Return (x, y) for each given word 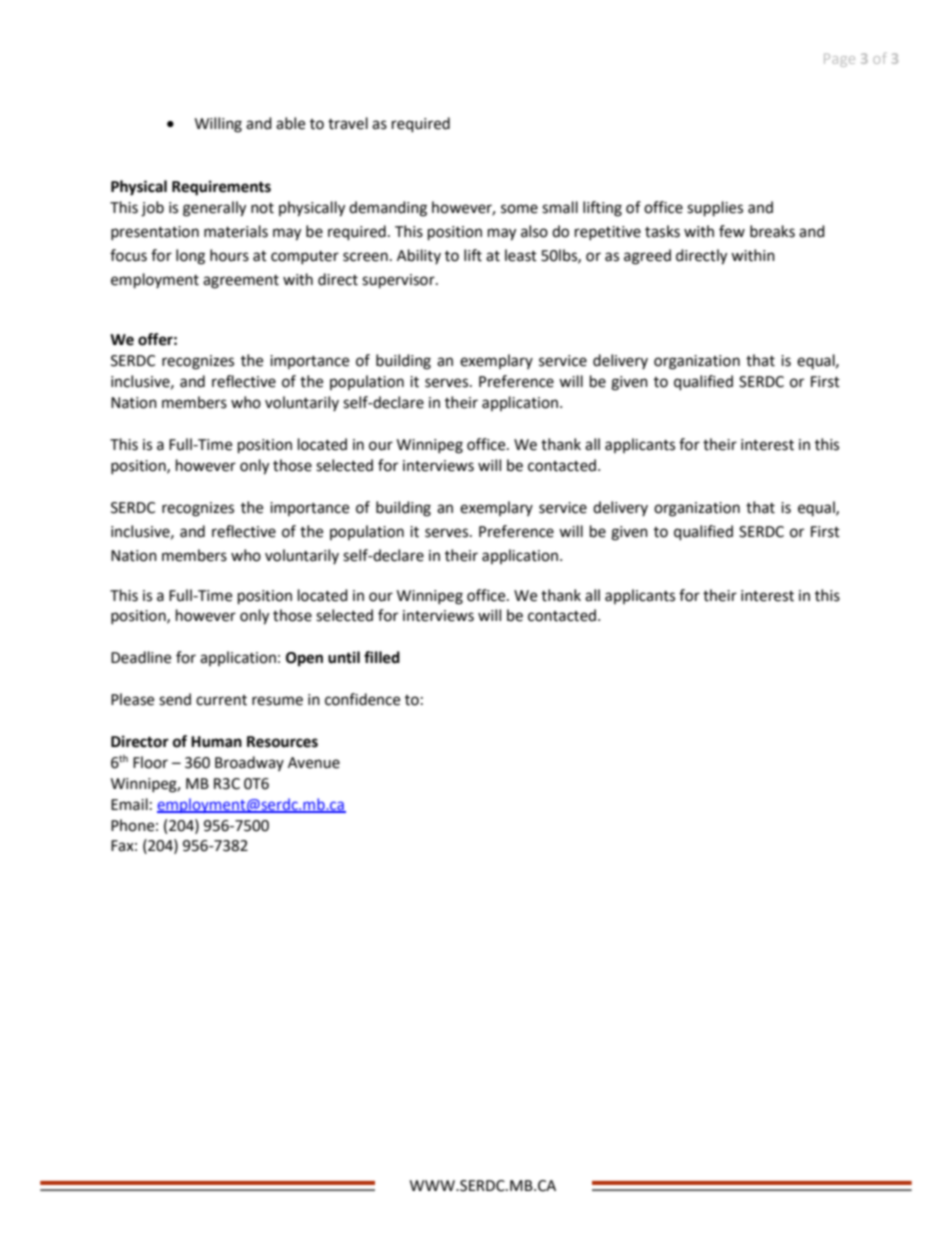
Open (304, 659)
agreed (647, 257)
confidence (362, 699)
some (519, 209)
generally (214, 209)
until (344, 657)
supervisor (399, 281)
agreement (241, 282)
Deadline (141, 657)
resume (277, 701)
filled (382, 657)
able (290, 123)
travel (348, 123)
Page (839, 60)
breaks (772, 231)
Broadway (249, 763)
